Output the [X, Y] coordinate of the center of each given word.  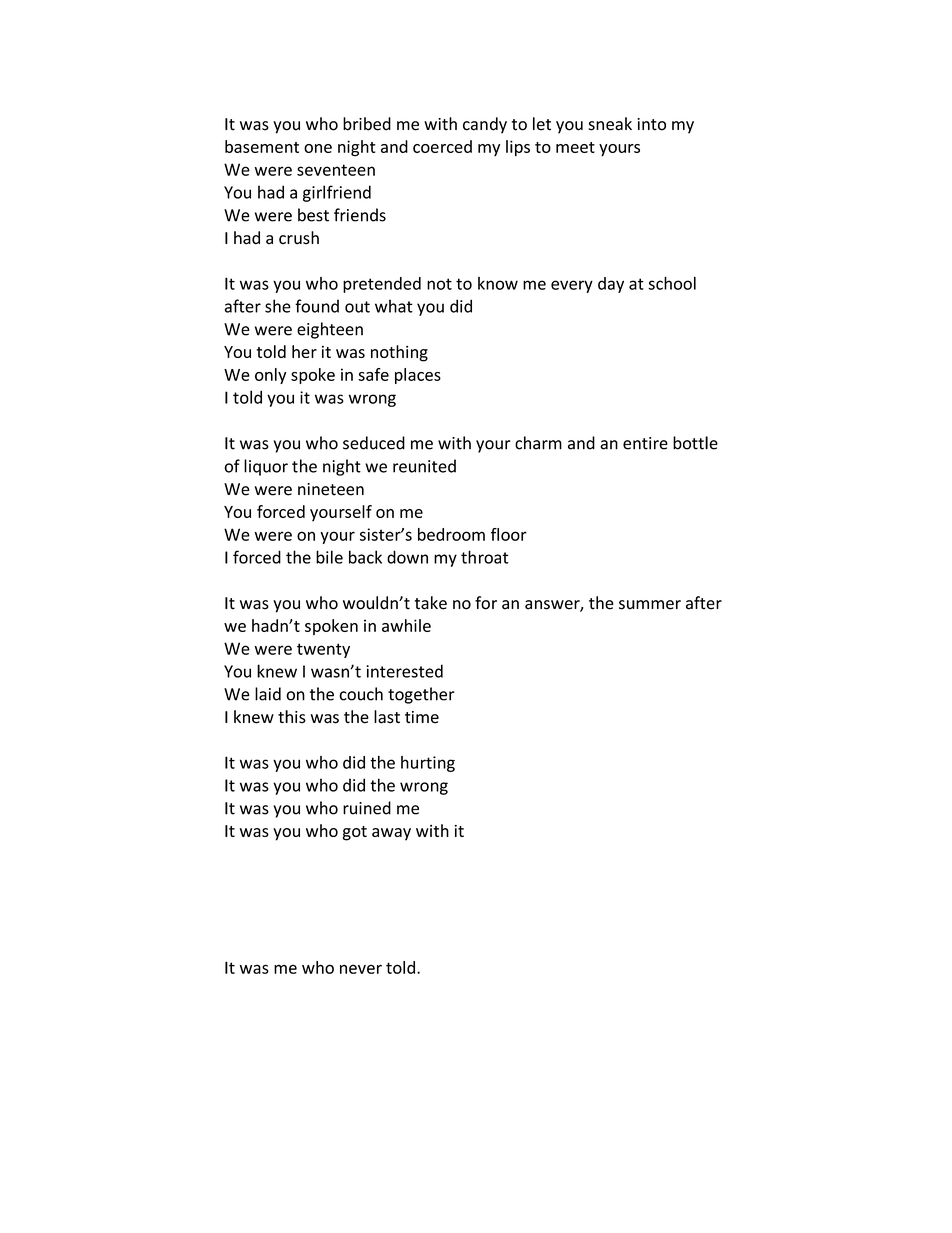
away [391, 834]
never [361, 969]
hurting [428, 764]
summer [650, 605]
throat [485, 557]
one [318, 148]
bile [329, 557]
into [651, 124]
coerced [442, 146]
